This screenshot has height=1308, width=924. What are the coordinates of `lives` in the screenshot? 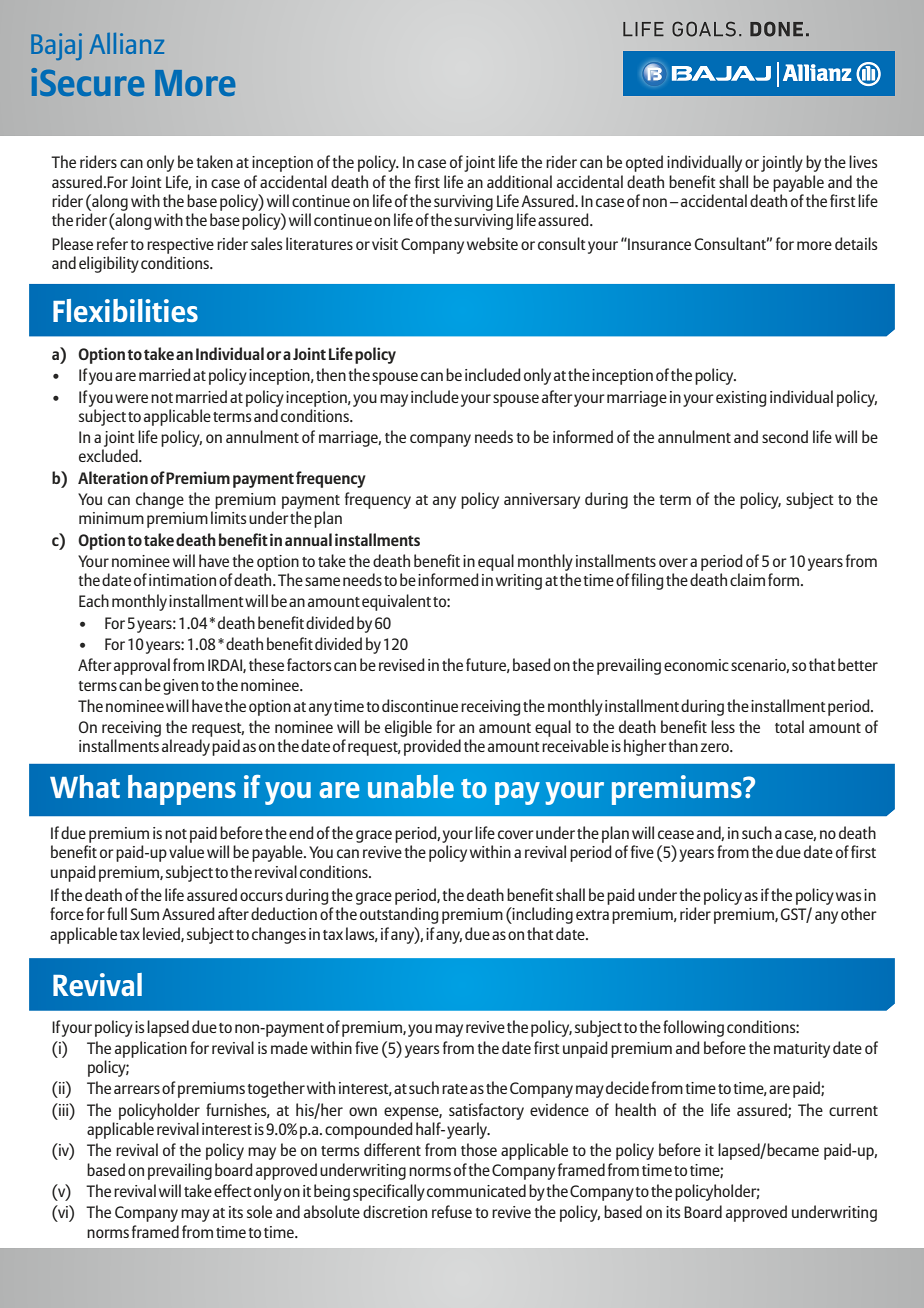 It's located at (863, 161).
